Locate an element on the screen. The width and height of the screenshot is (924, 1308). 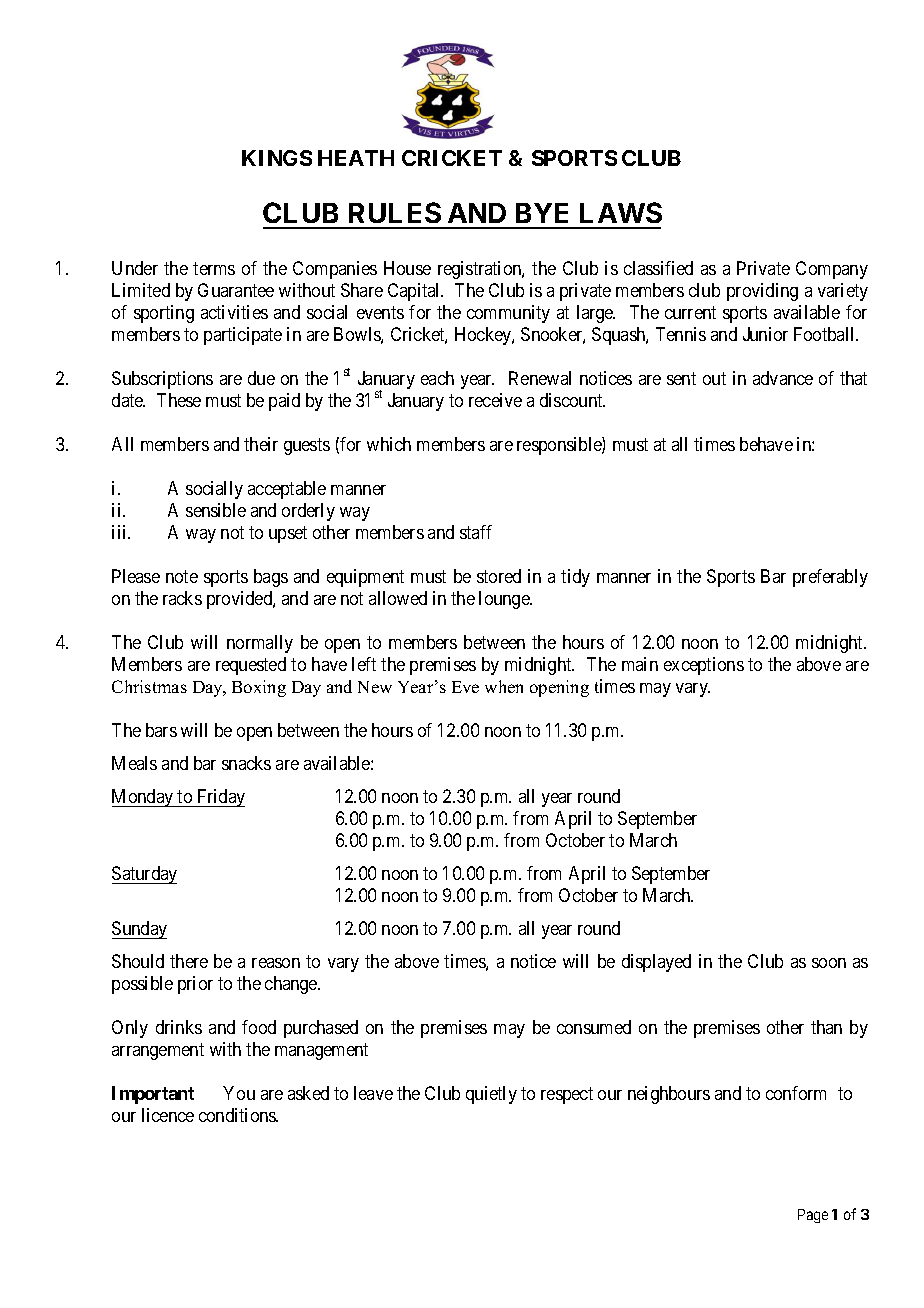
Company is located at coordinates (832, 270).
